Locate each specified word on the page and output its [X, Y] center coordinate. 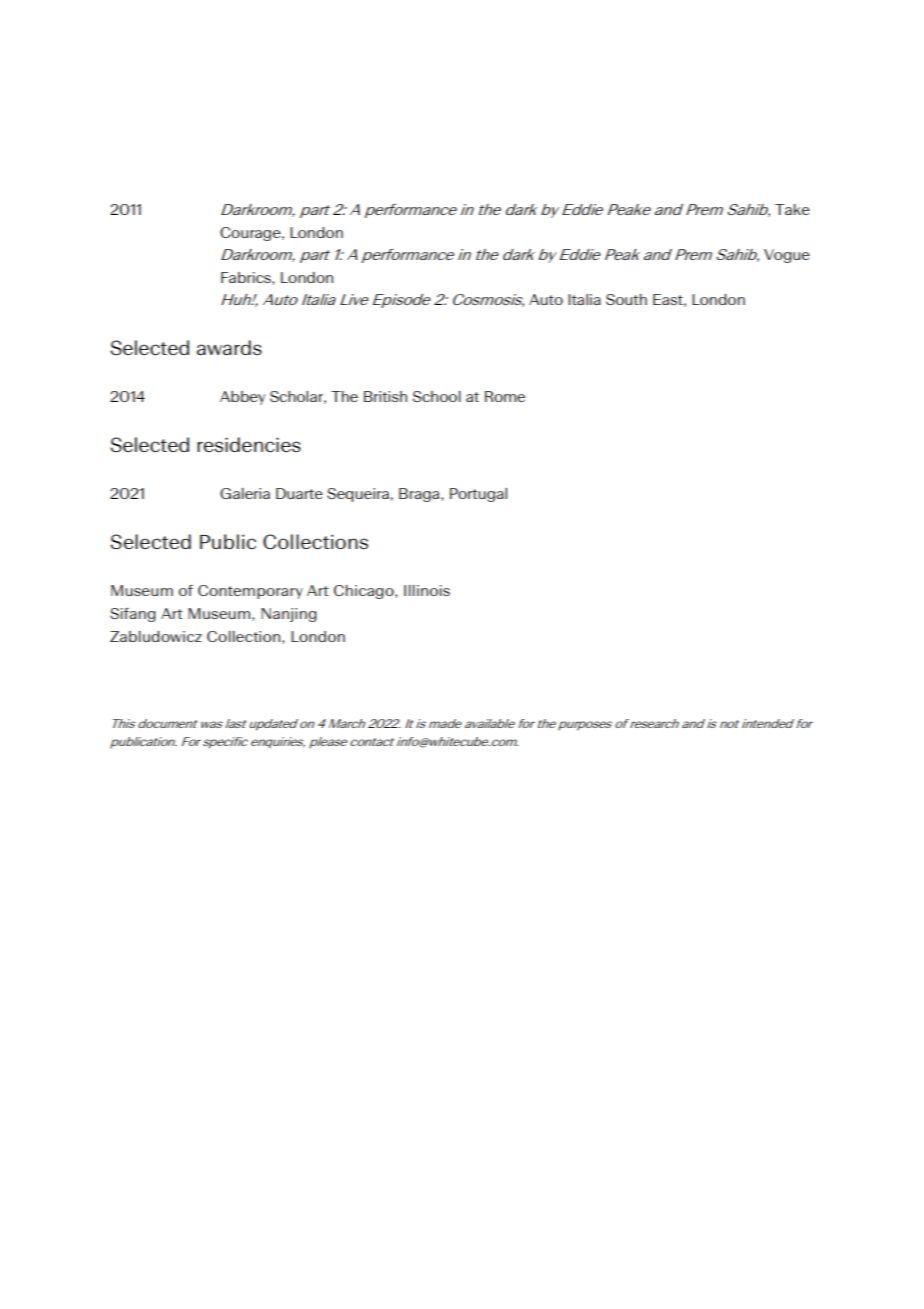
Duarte [299, 493]
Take [792, 209]
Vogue [787, 256]
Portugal [478, 495]
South [626, 299]
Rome [505, 396]
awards [229, 348]
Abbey [242, 398]
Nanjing [288, 615]
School [437, 396]
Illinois [427, 590]
